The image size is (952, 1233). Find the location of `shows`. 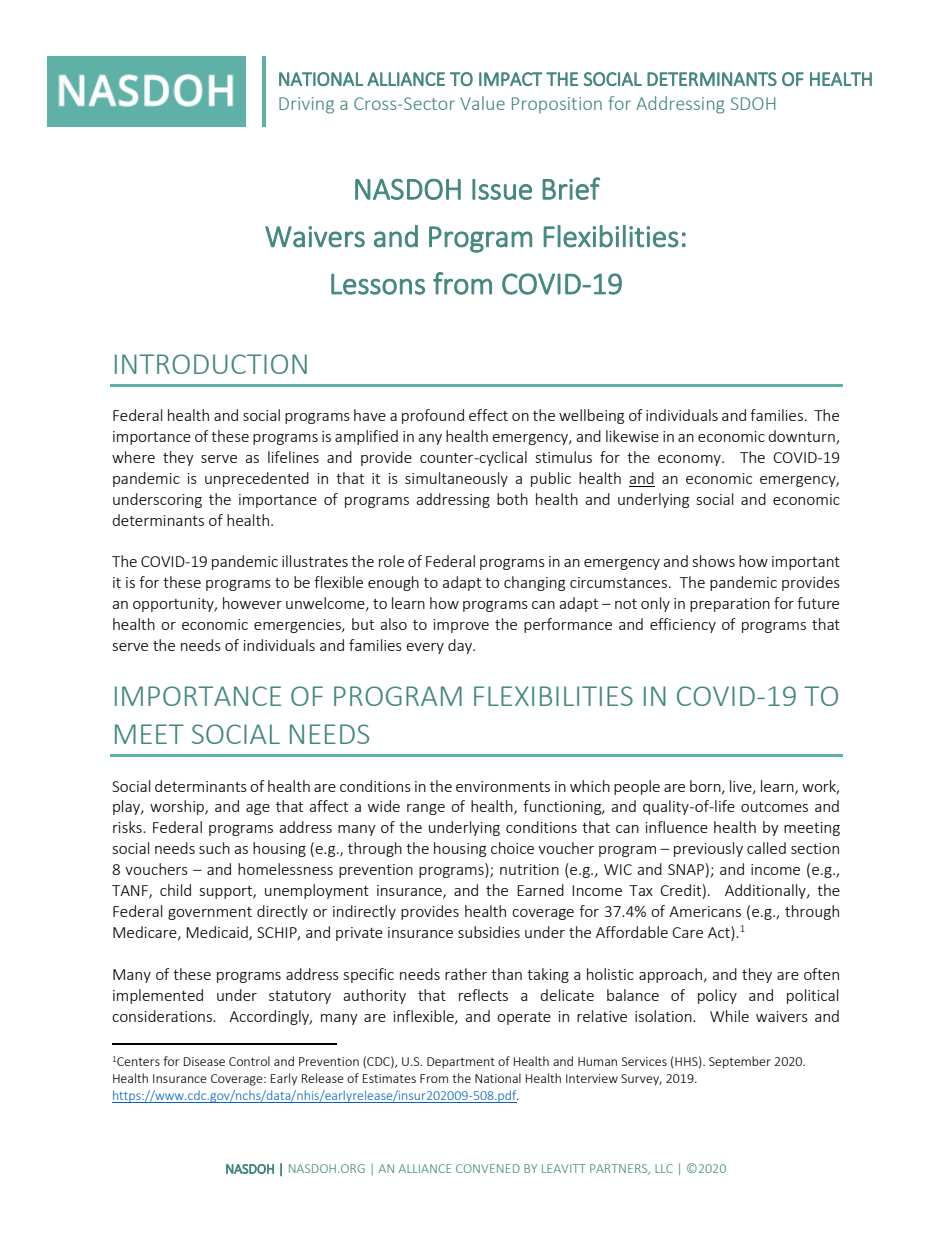

shows is located at coordinates (714, 561).
